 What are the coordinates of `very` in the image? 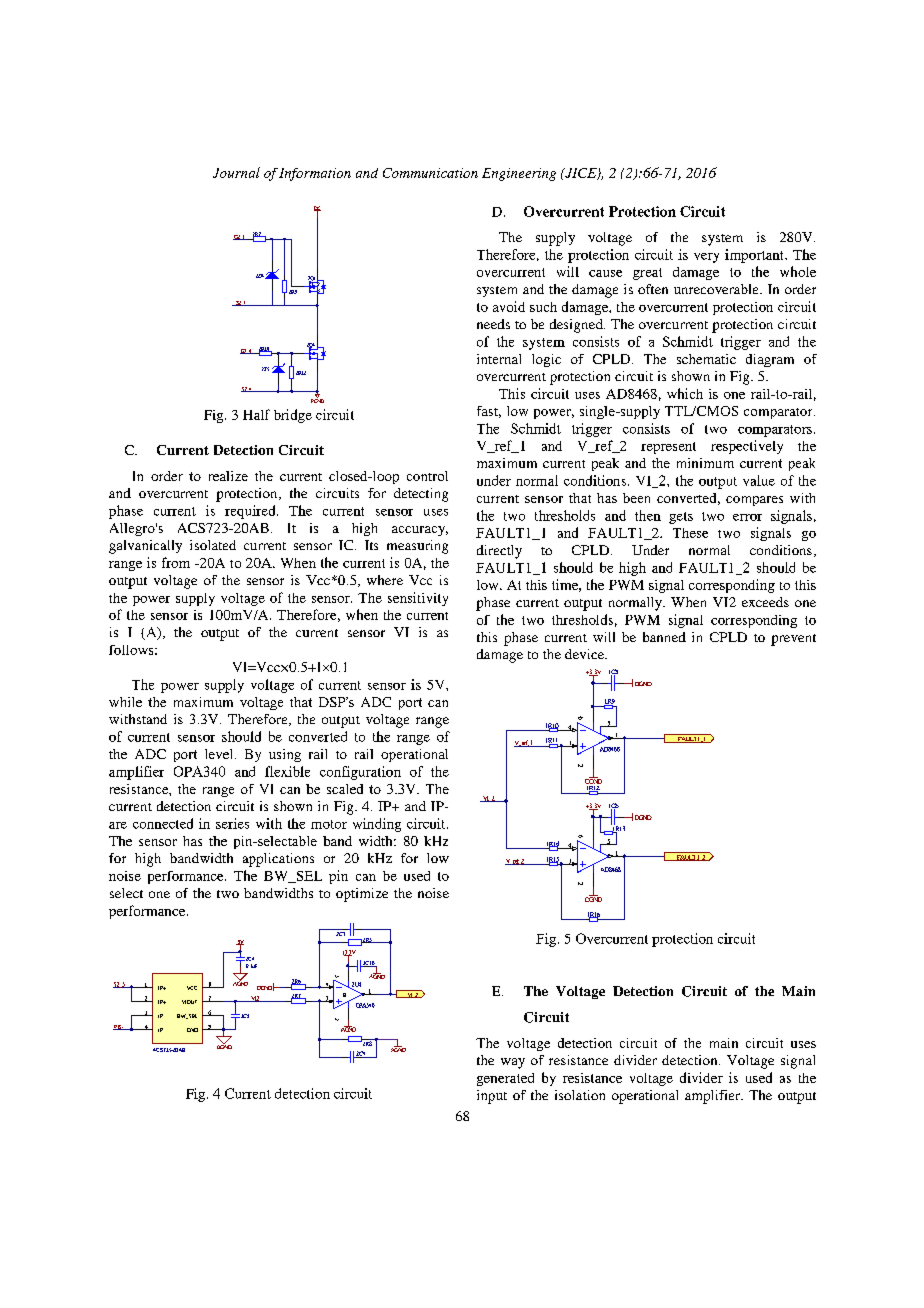 It's located at (706, 258).
